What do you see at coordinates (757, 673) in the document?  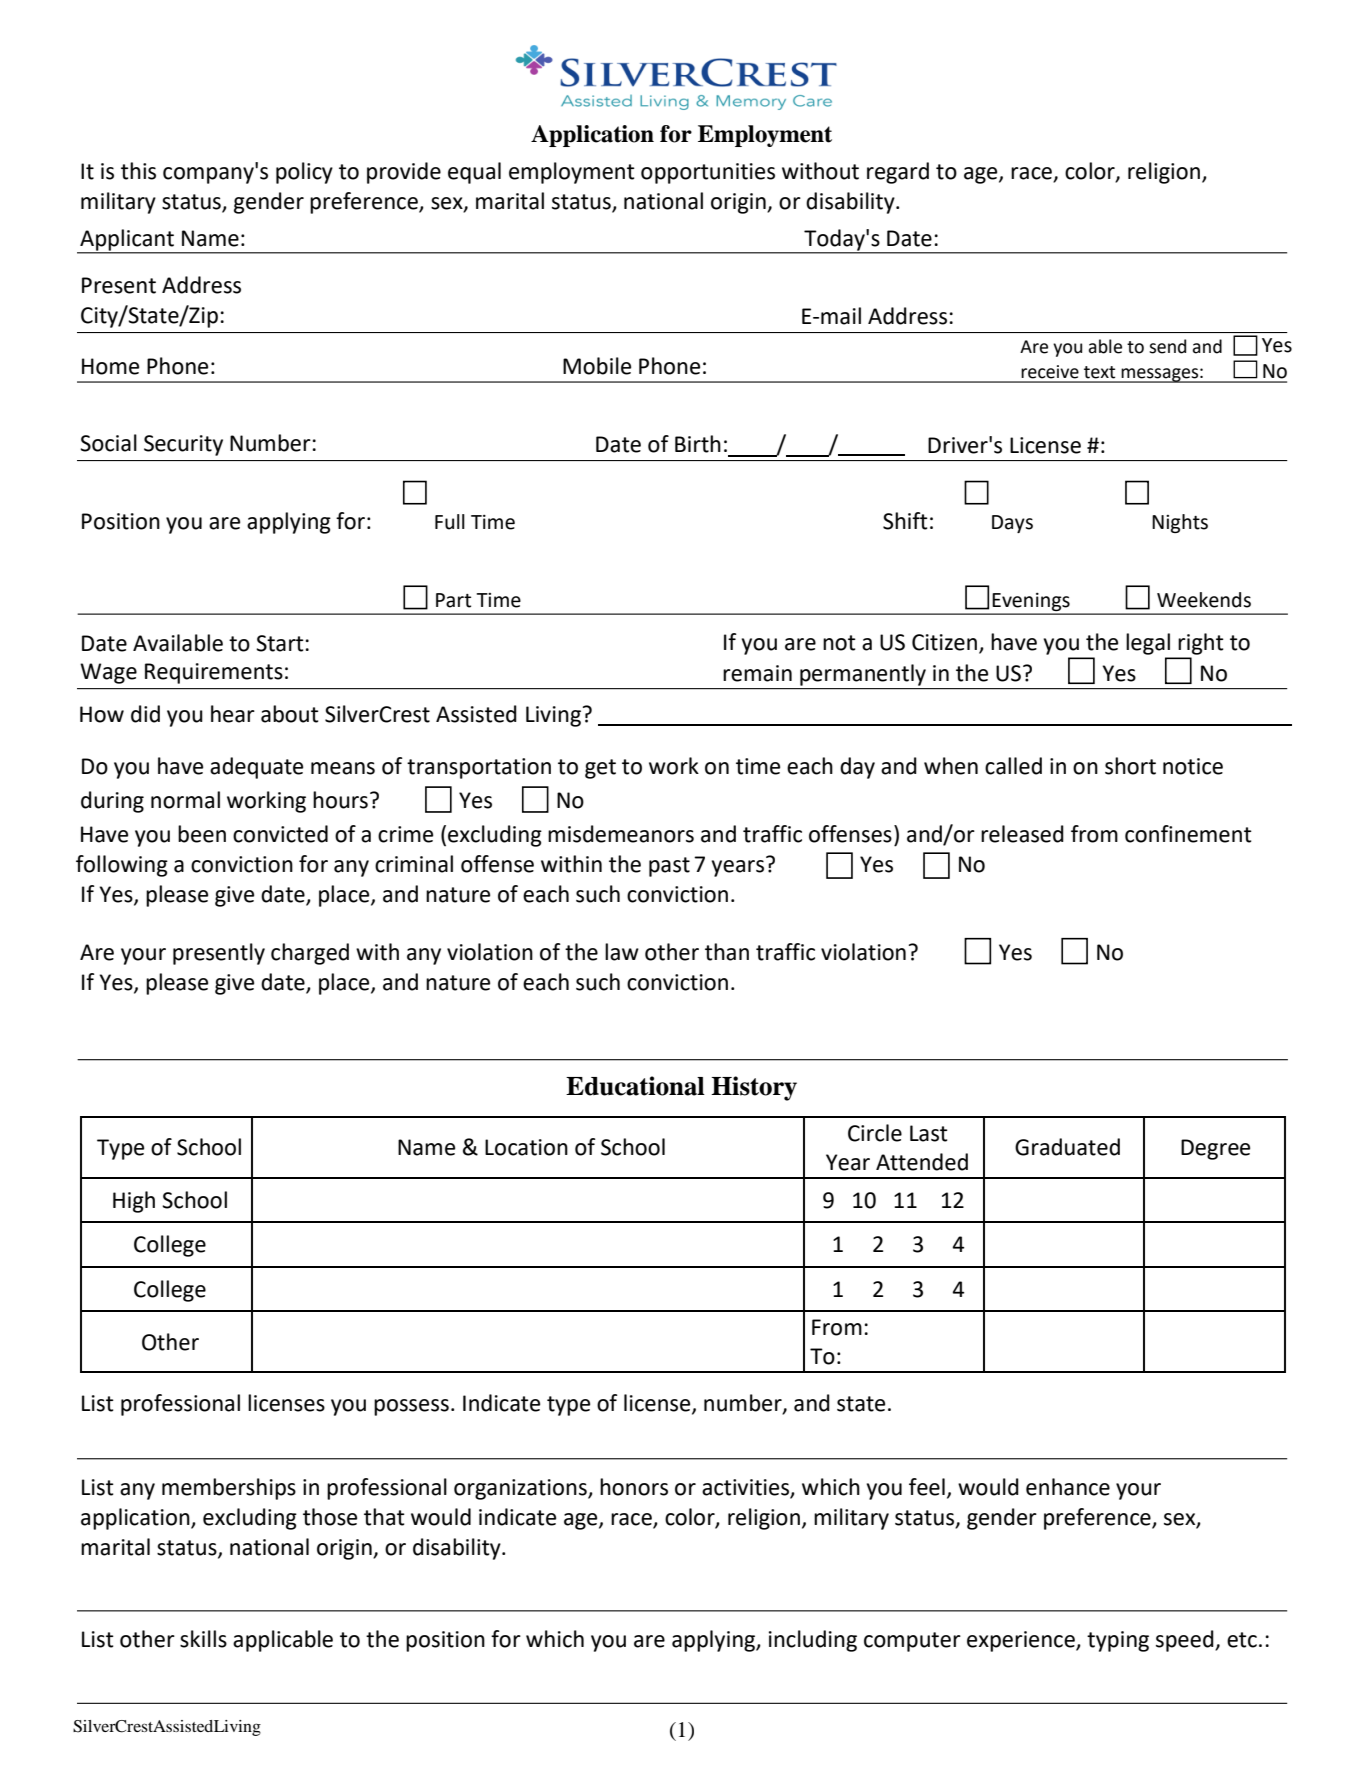 I see `remain` at bounding box center [757, 673].
